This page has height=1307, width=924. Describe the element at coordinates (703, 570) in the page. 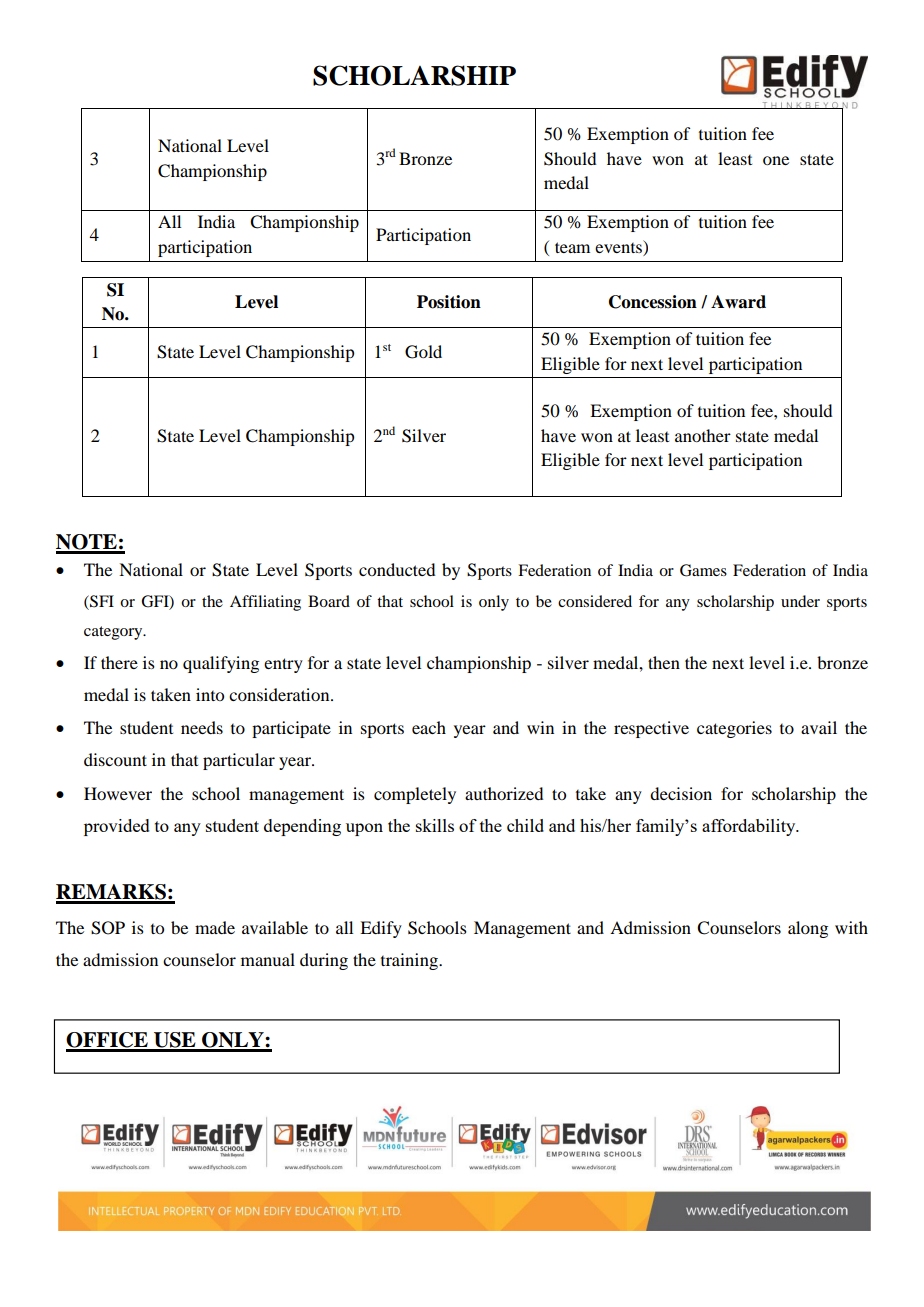

I see `Games` at that location.
